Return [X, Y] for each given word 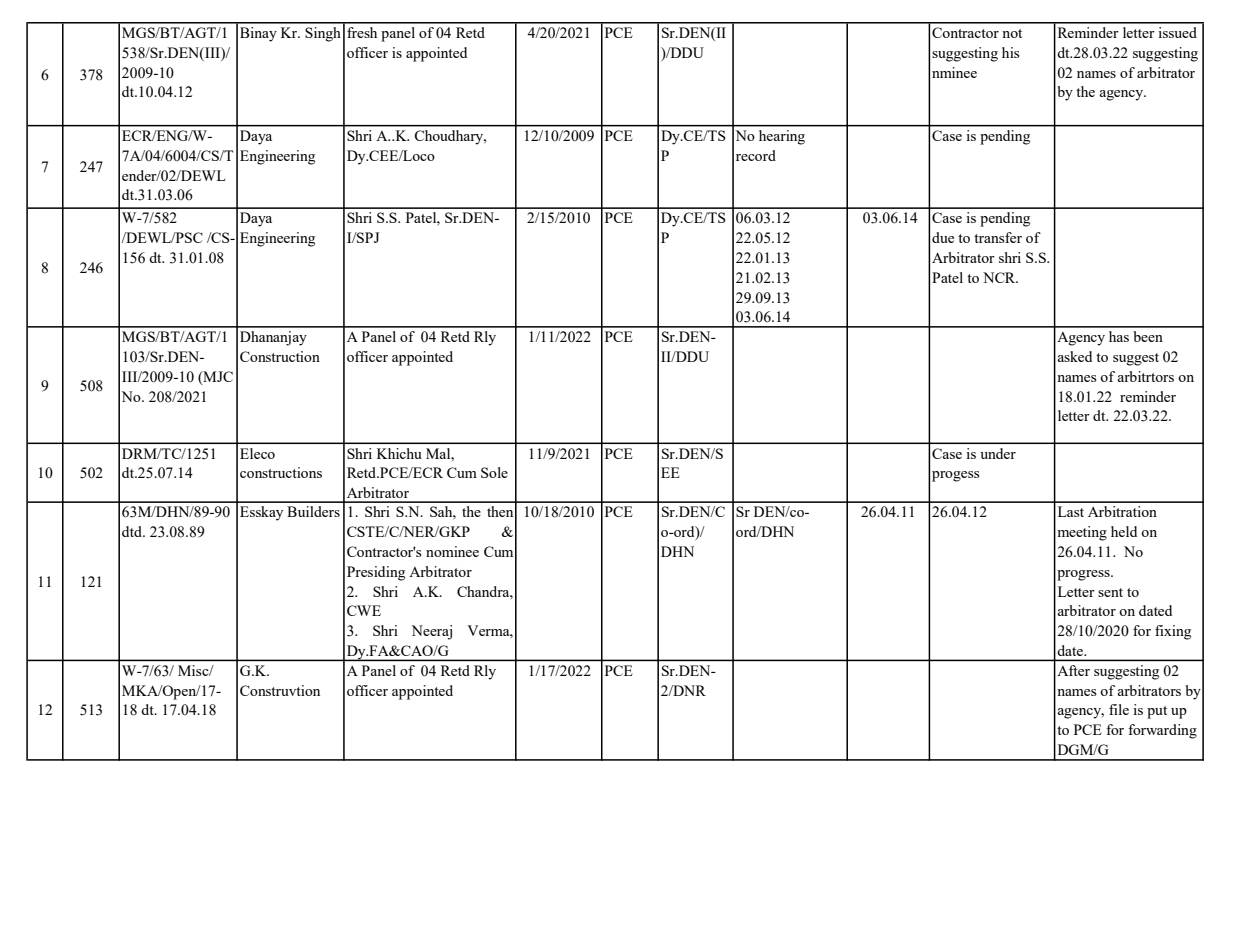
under [998, 453]
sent [1110, 592]
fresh [362, 32]
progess [956, 476]
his [1011, 52]
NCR [1000, 277]
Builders [313, 511]
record [756, 155]
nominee [452, 551]
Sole [494, 472]
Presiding [376, 573]
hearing [782, 137]
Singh [323, 34]
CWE [364, 610]
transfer [998, 237]
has [1119, 336]
